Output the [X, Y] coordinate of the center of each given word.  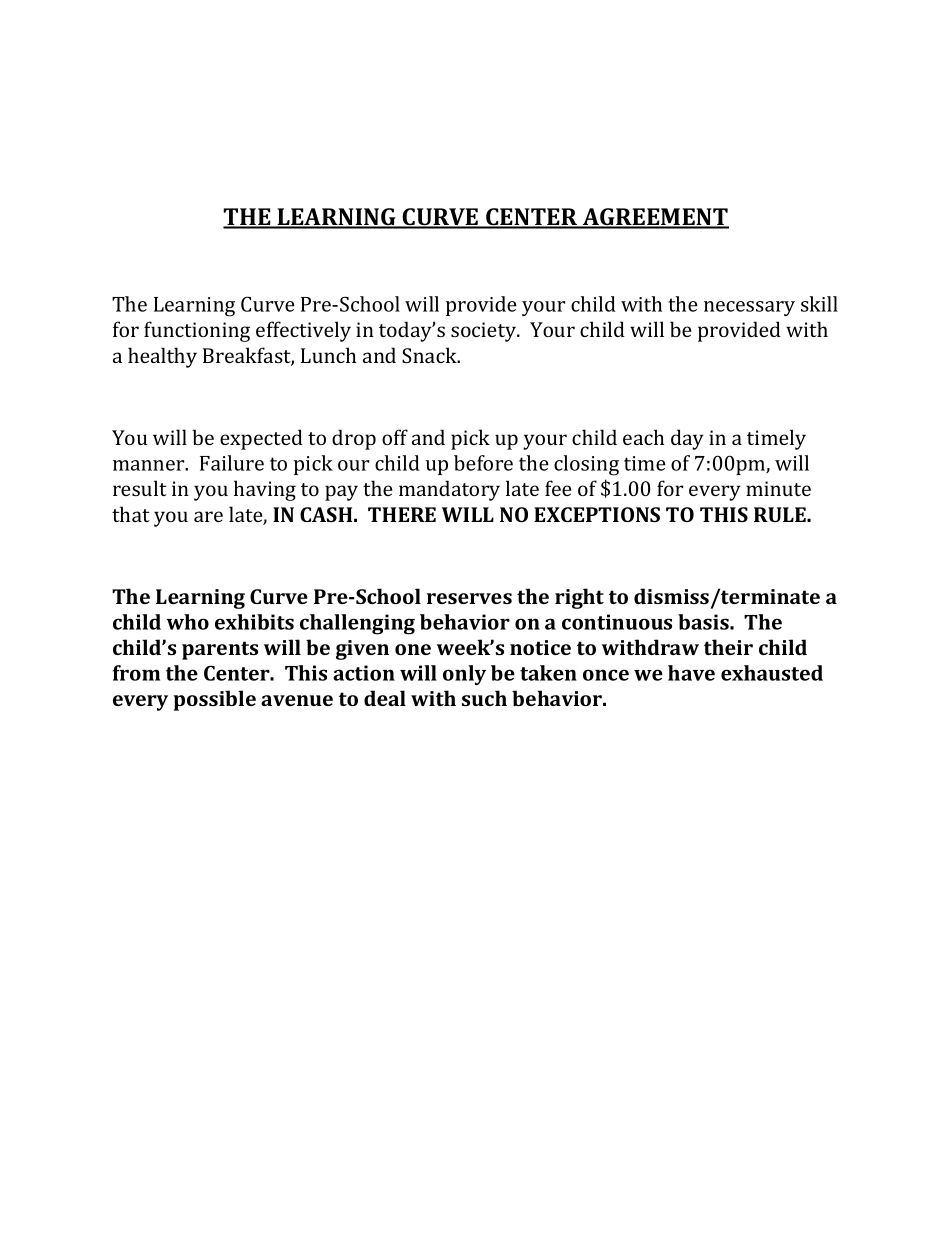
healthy [162, 357]
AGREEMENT [655, 218]
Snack [430, 355]
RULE [781, 514]
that [131, 514]
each [643, 437]
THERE [402, 514]
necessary [749, 308]
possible [214, 700]
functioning [197, 331]
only [464, 675]
